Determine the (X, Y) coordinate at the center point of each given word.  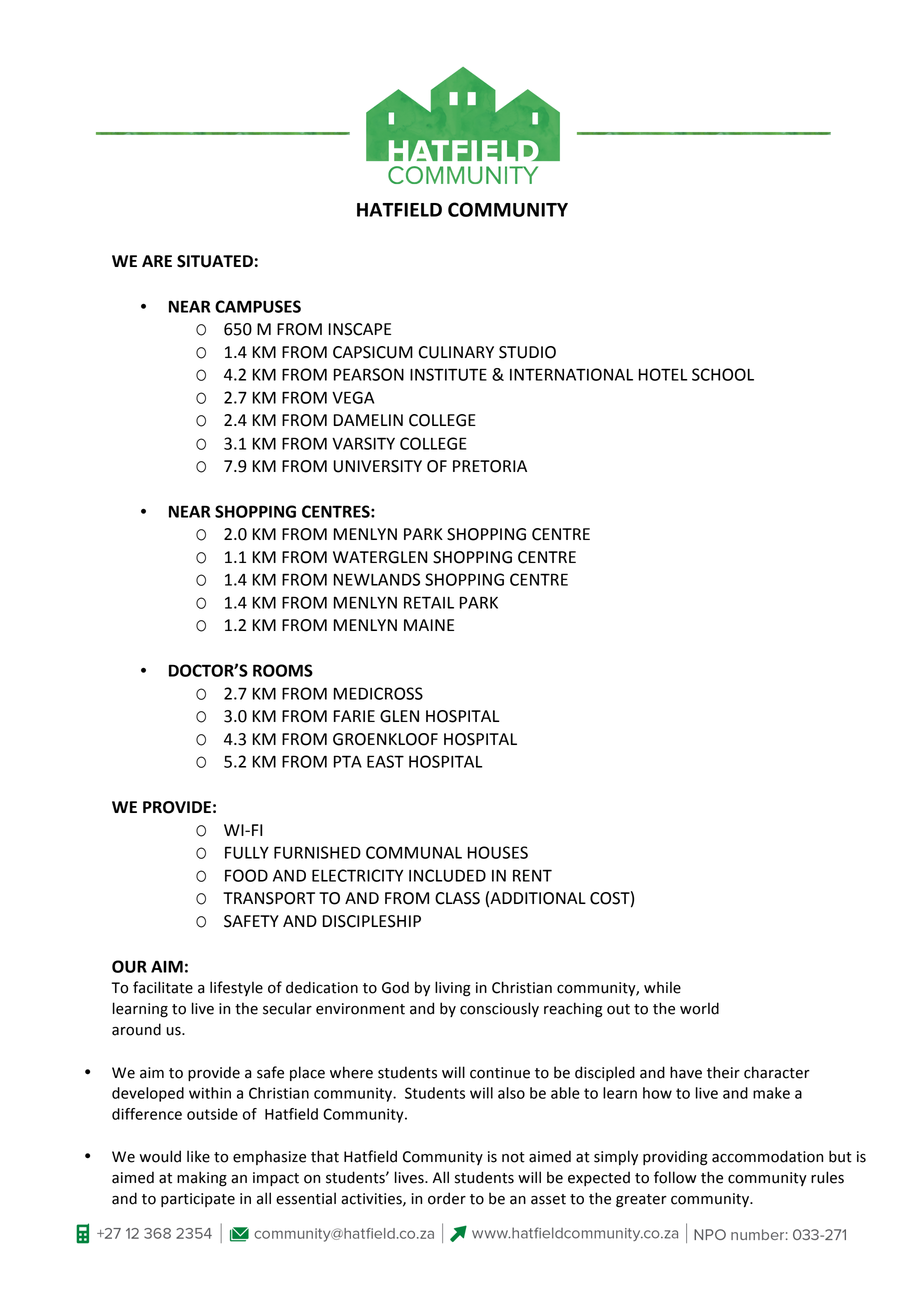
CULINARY (456, 352)
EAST (385, 761)
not (513, 1157)
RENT (532, 875)
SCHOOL (723, 374)
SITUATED (215, 261)
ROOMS (283, 670)
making (202, 1179)
